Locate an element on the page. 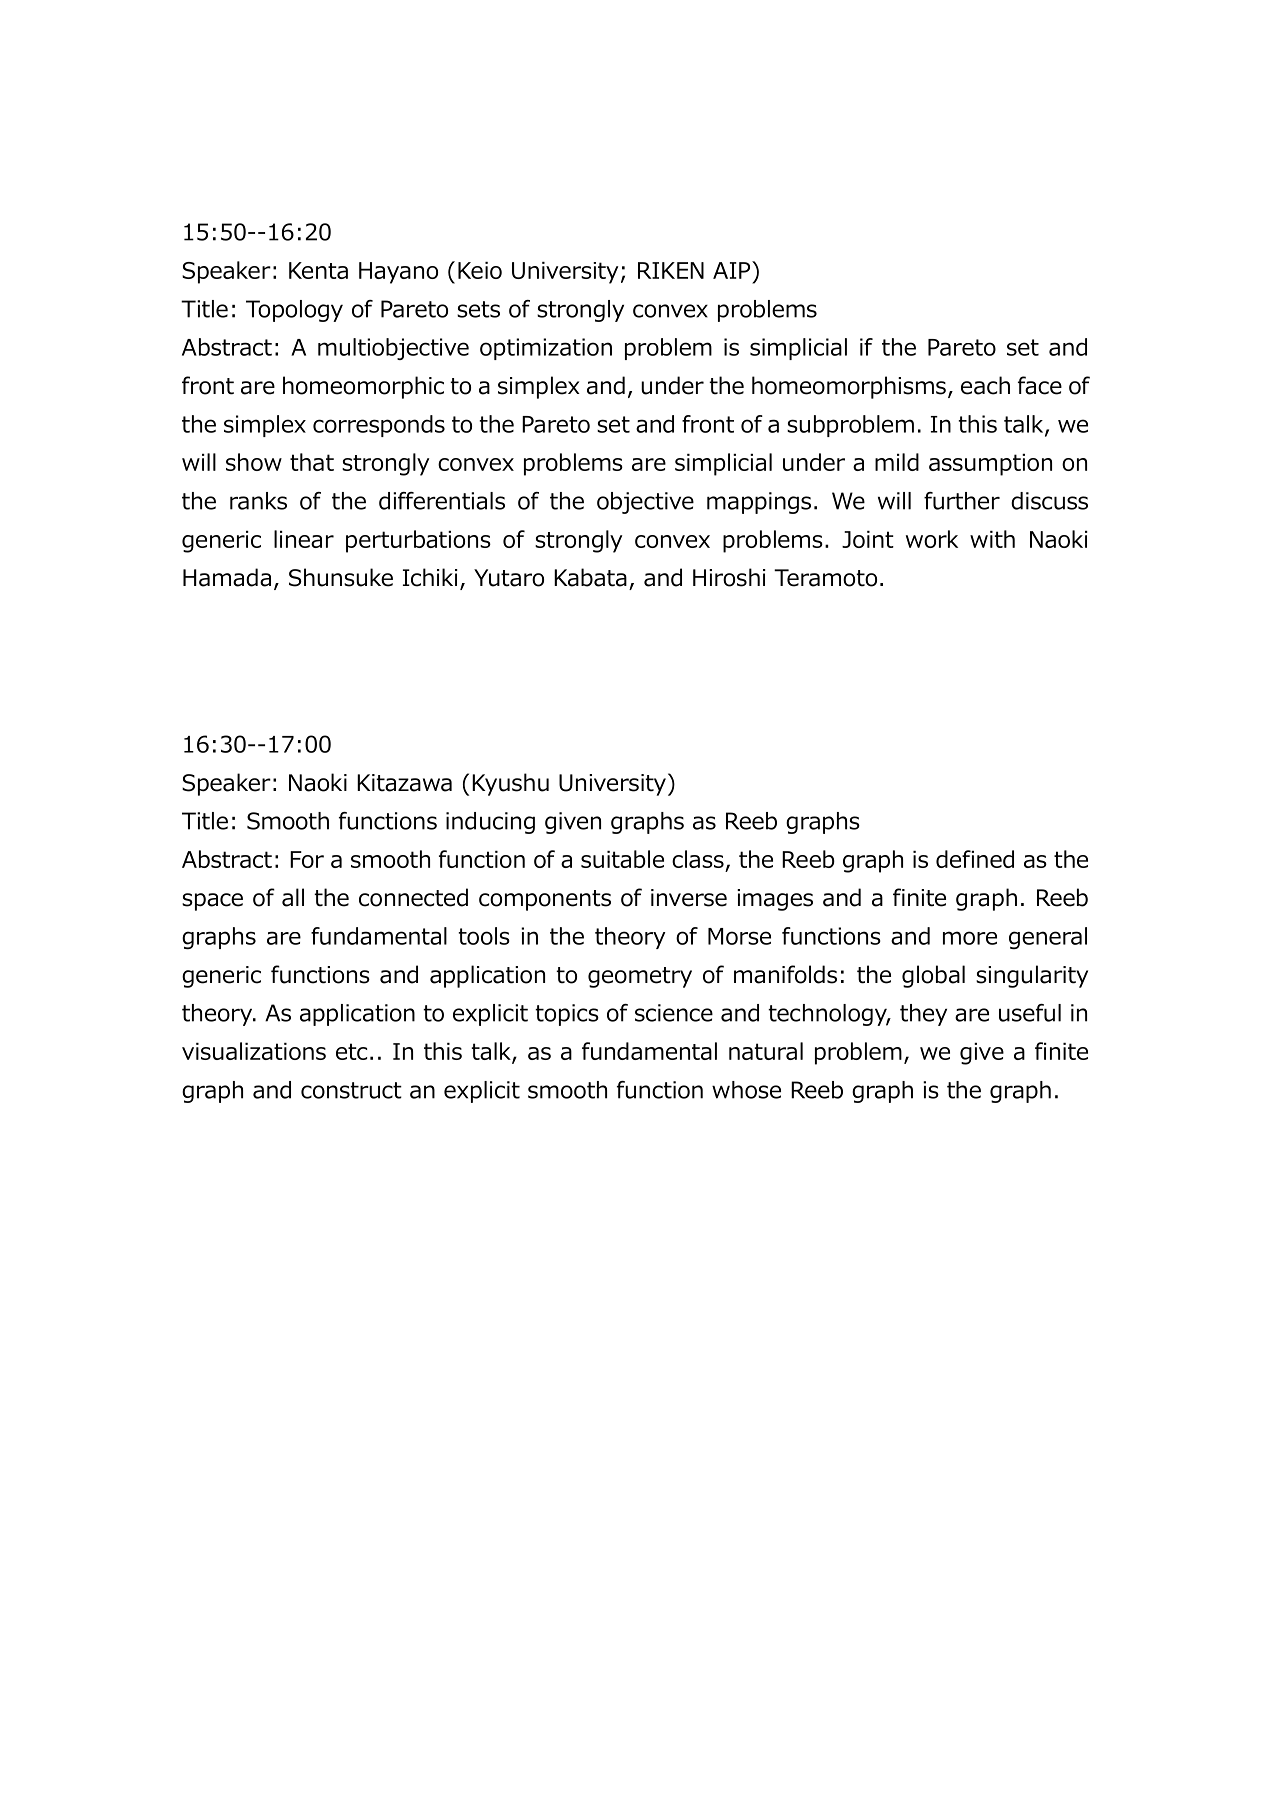 This image has height=1796, width=1270. all is located at coordinates (293, 897).
